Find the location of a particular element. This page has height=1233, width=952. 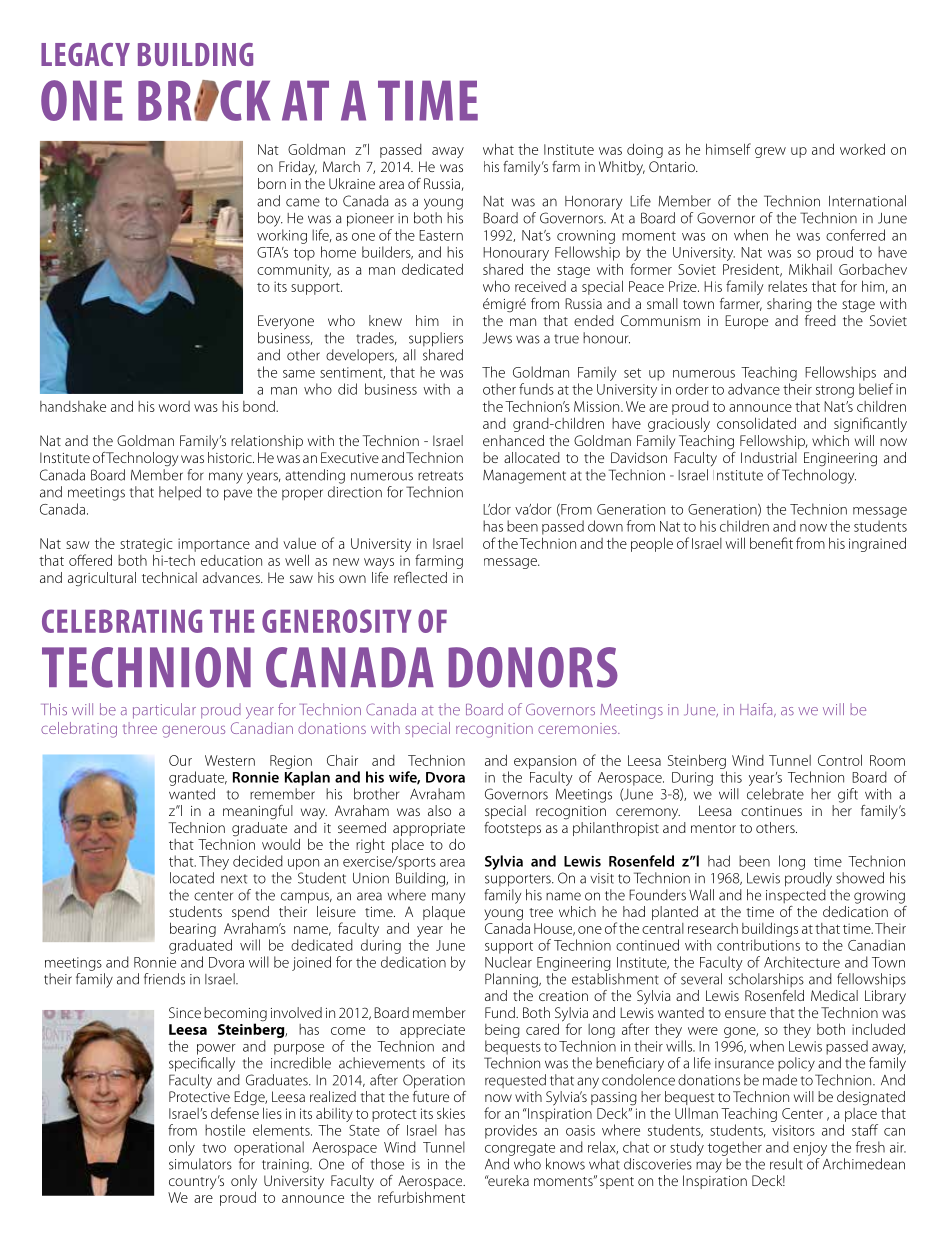

agricultural is located at coordinates (102, 579).
